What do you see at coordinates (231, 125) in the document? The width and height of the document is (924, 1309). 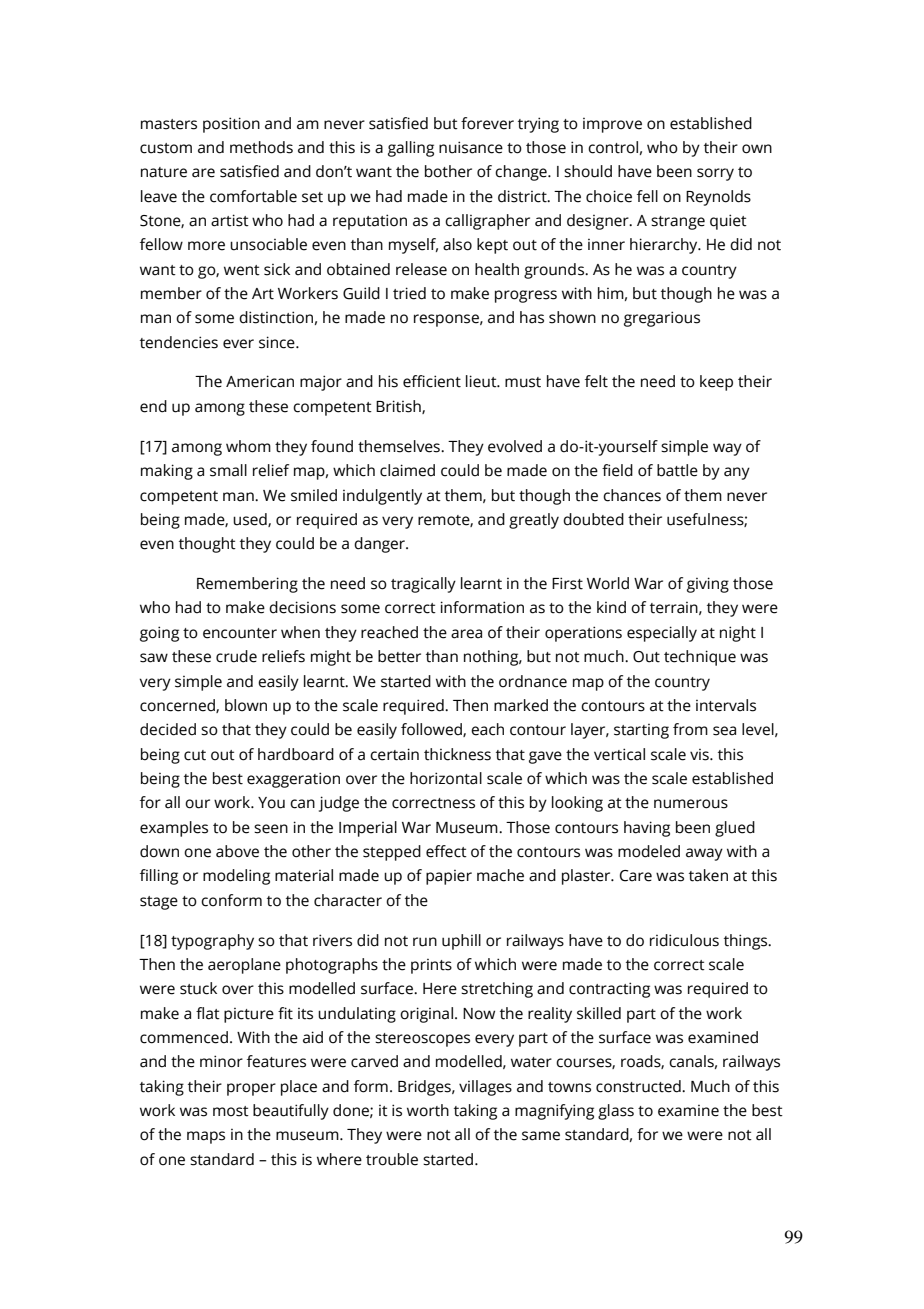 I see `position` at bounding box center [231, 125].
